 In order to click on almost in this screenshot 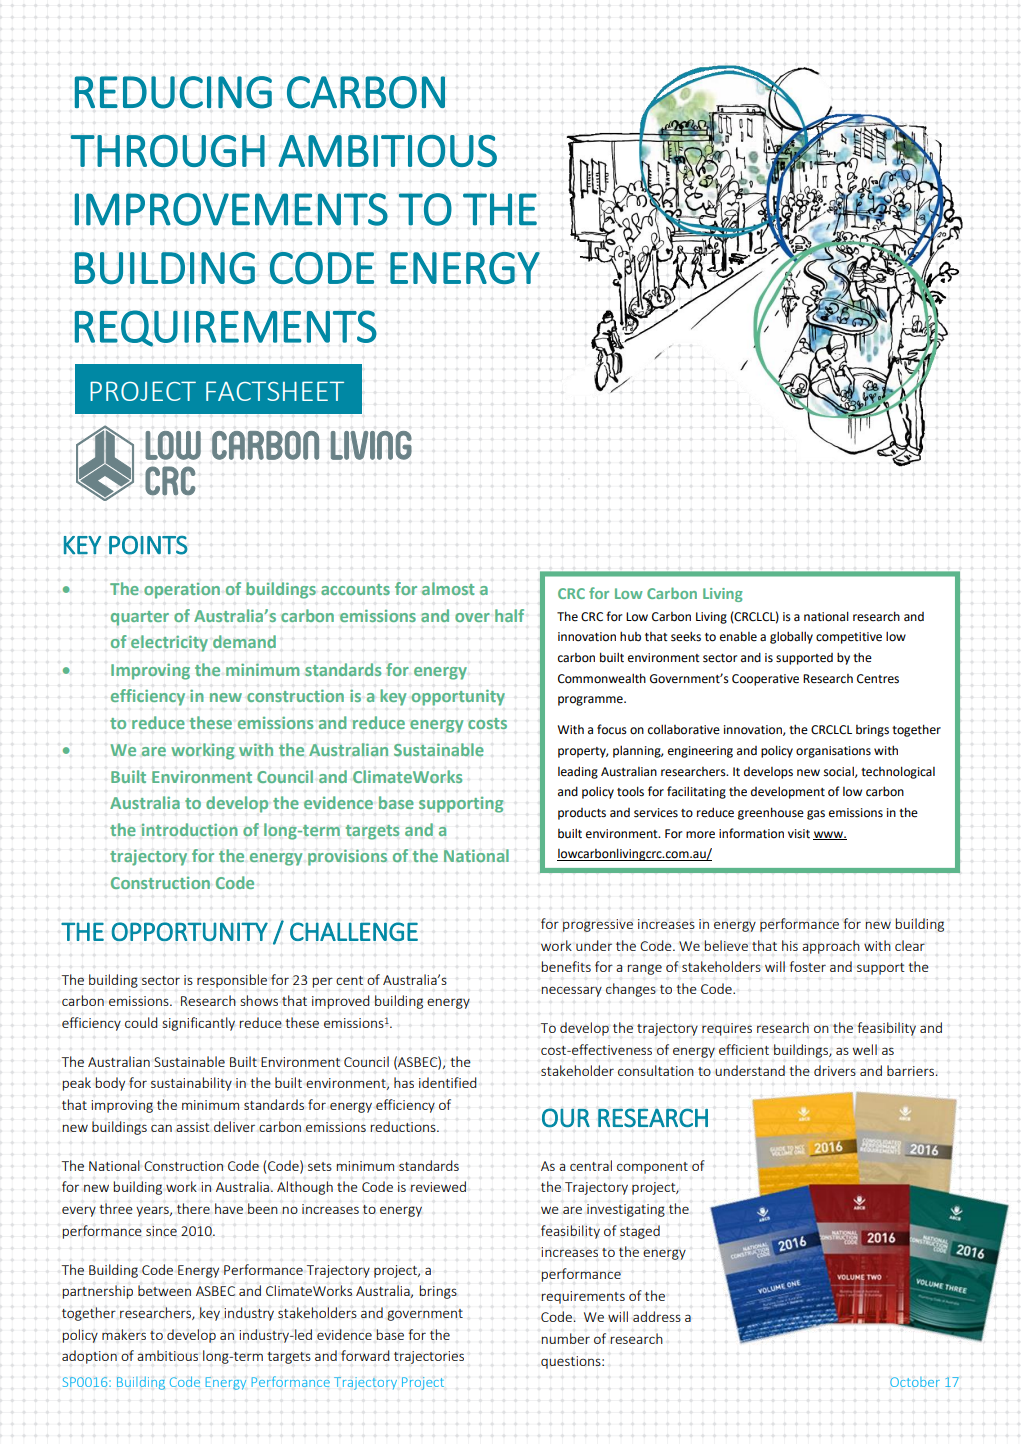, I will do `click(448, 588)`.
